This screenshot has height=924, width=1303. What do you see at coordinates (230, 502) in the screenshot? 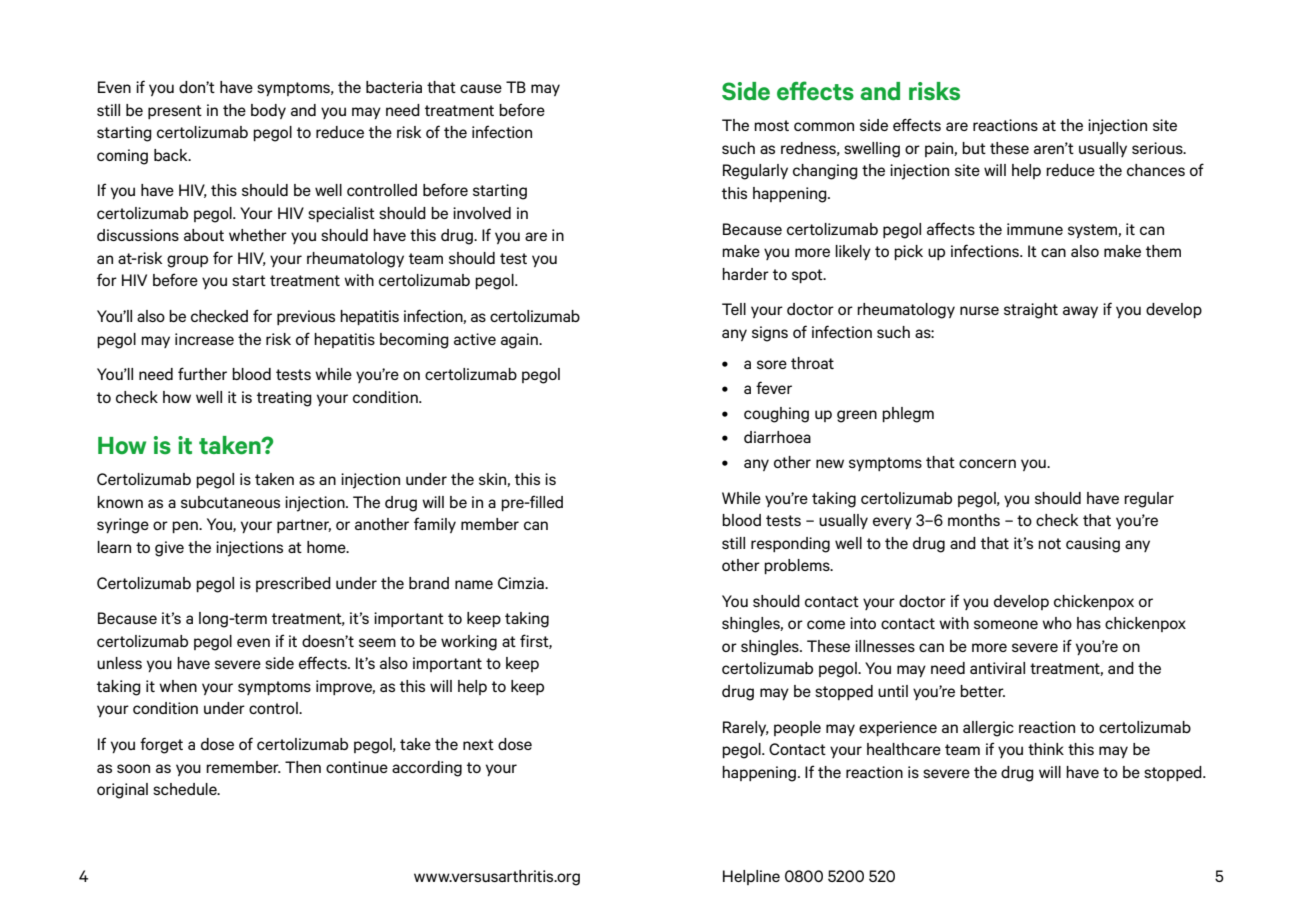
I see `subcutaneous` at bounding box center [230, 502].
